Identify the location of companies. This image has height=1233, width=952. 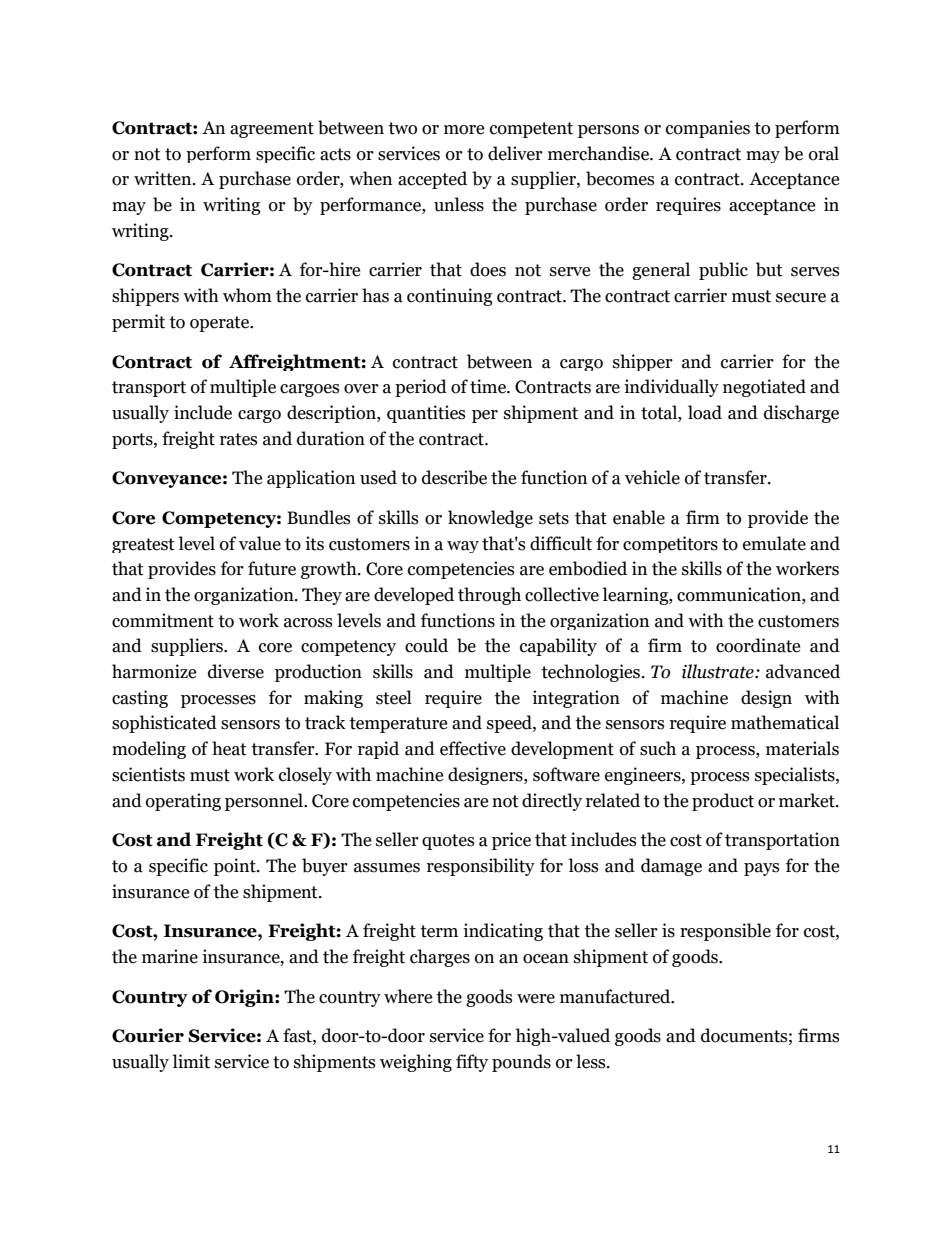
(708, 129).
